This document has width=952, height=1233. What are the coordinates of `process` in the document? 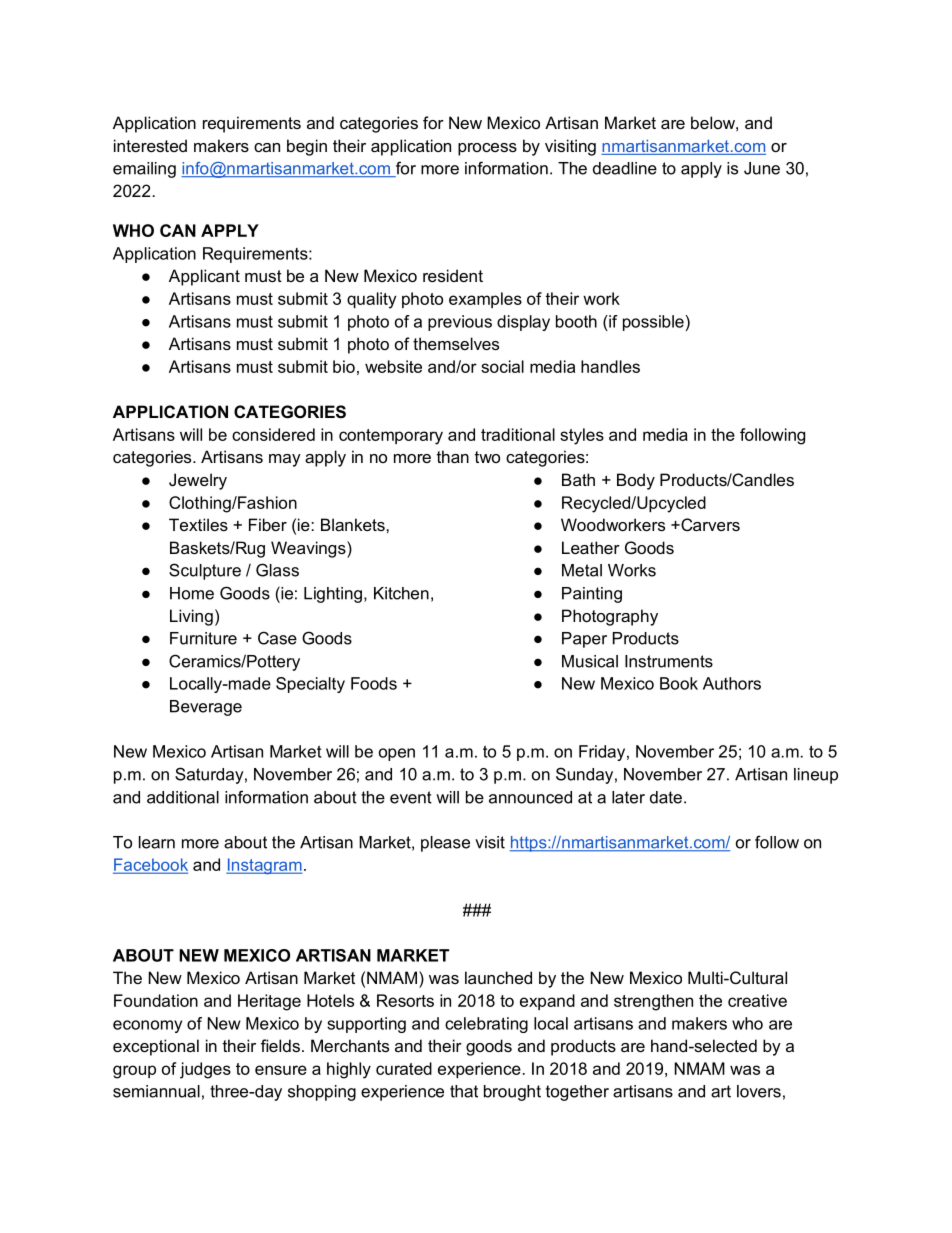 It's located at (487, 149).
